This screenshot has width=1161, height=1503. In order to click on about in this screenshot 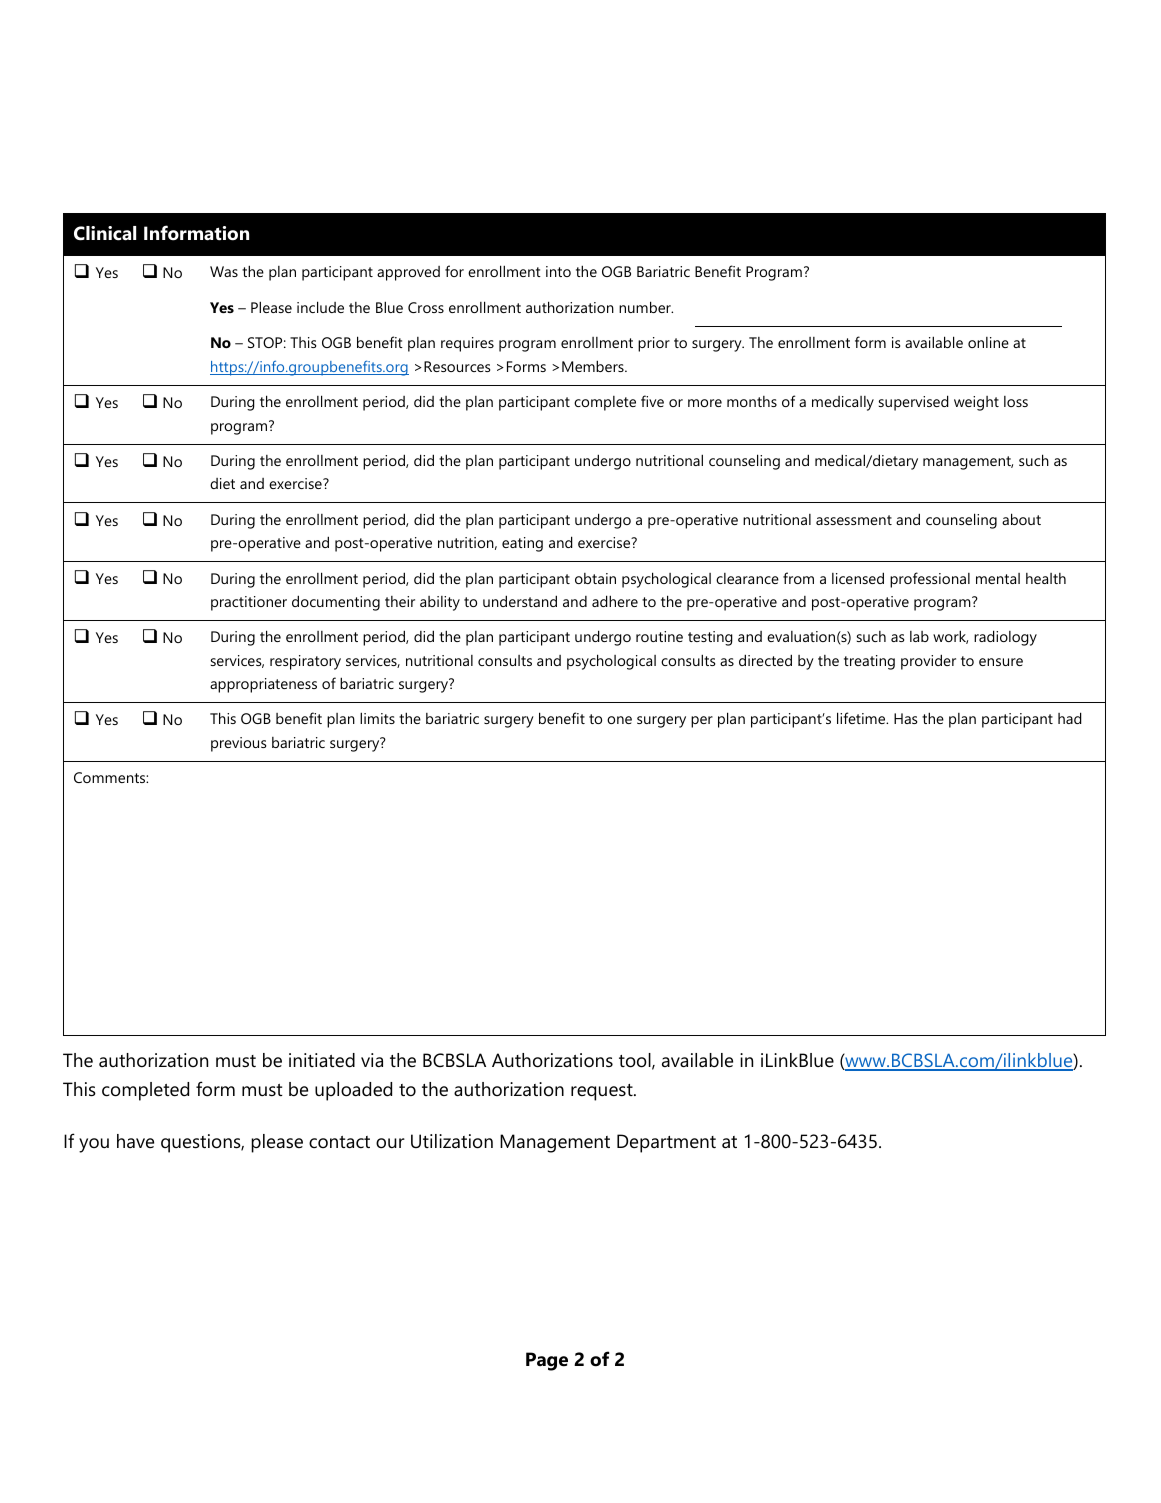, I will do `click(1021, 519)`.
